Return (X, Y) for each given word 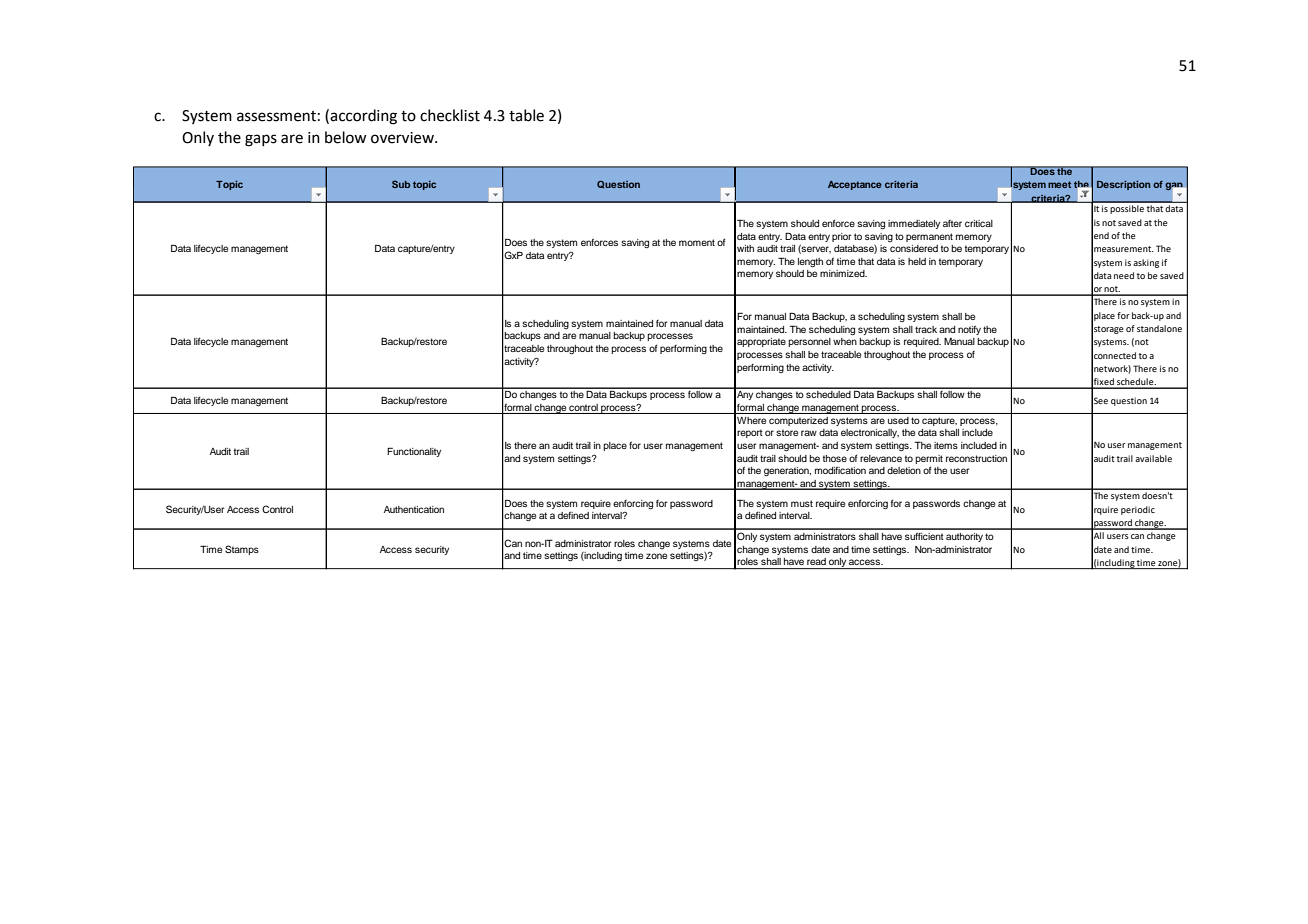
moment (697, 242)
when (845, 341)
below (346, 137)
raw (809, 433)
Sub (401, 184)
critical (979, 223)
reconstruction (976, 458)
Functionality (414, 452)
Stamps (242, 550)
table (526, 115)
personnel (809, 342)
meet (1059, 184)
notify (969, 330)
